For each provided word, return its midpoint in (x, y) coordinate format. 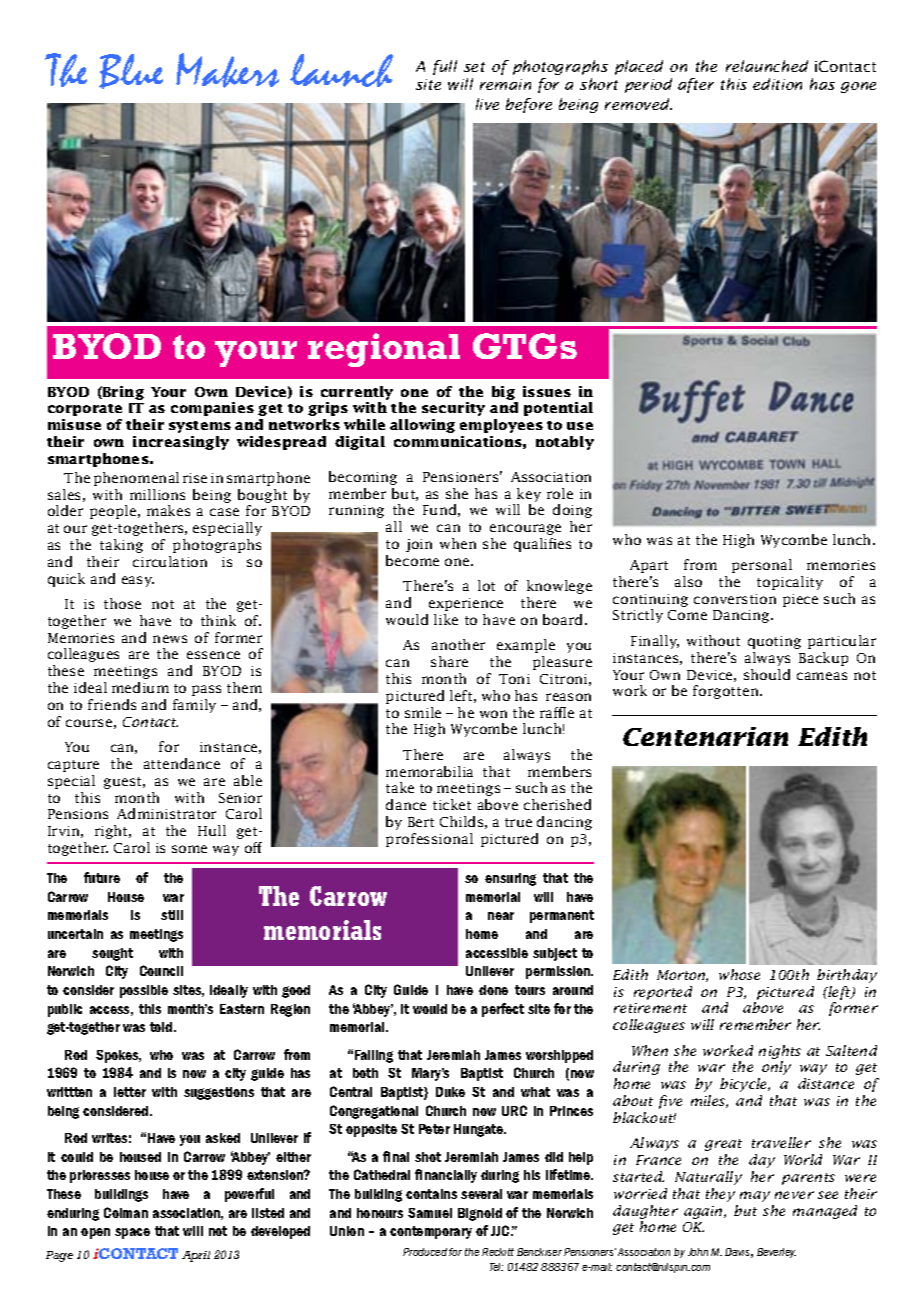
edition (777, 84)
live (487, 104)
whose (739, 974)
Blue (131, 71)
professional (429, 840)
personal (762, 566)
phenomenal (136, 479)
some (189, 849)
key (529, 495)
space (132, 1233)
